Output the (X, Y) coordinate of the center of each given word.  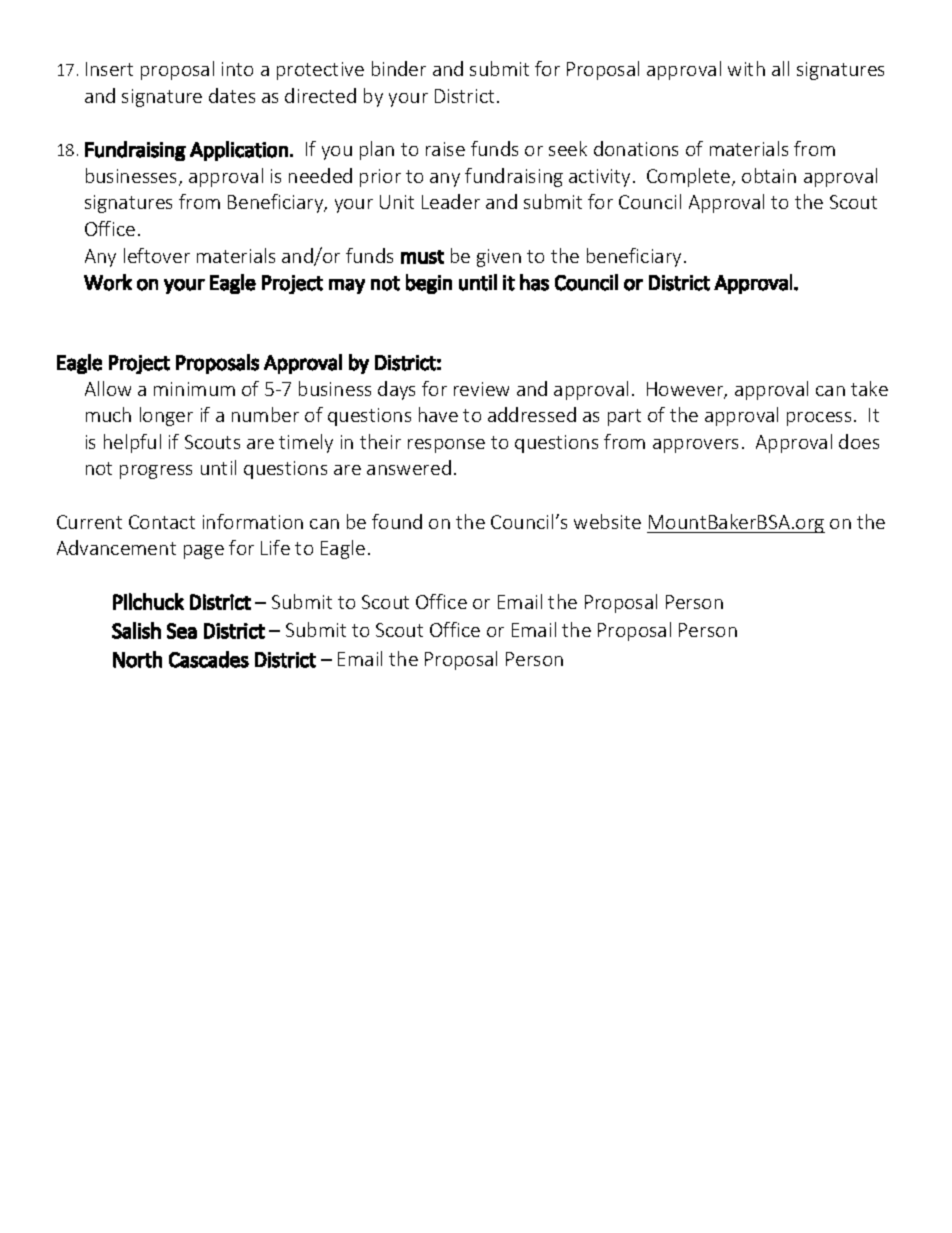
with (746, 68)
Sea (182, 631)
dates (232, 95)
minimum (194, 389)
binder (399, 68)
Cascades (209, 659)
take (869, 388)
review (481, 389)
